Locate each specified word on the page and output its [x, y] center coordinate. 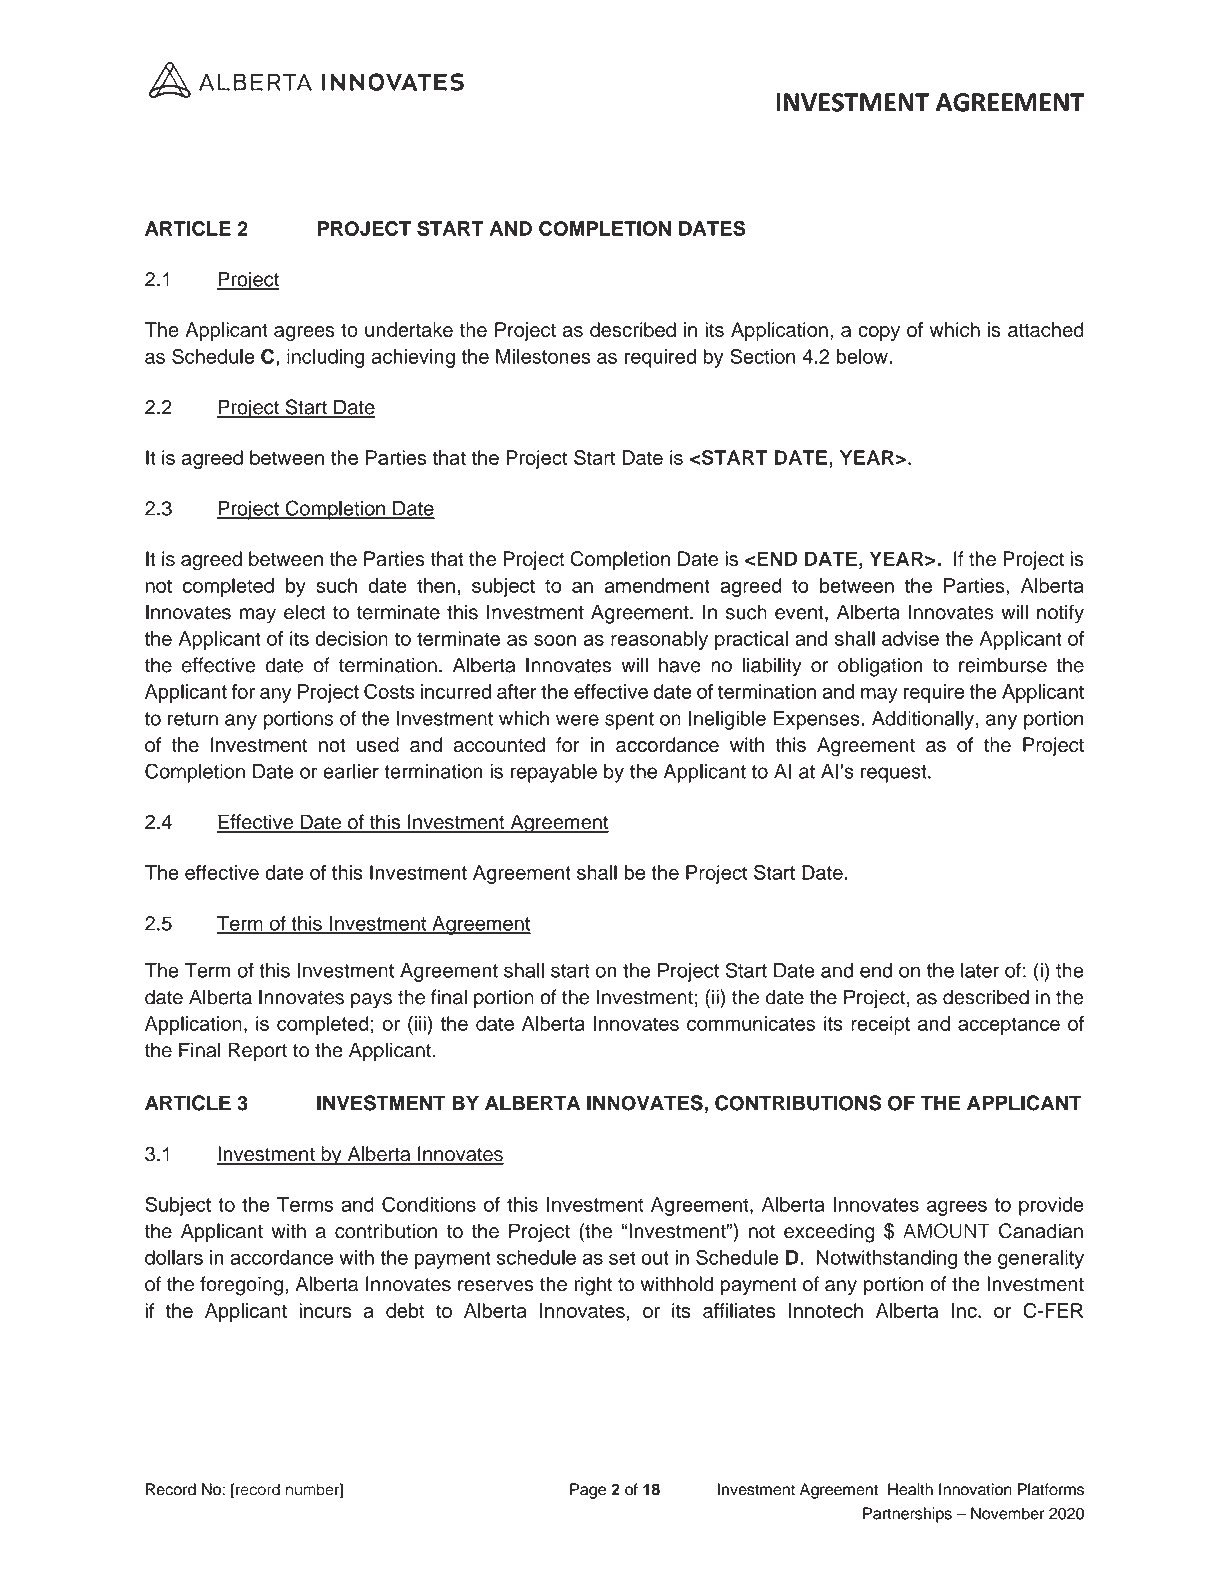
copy [879, 333]
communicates [751, 1023]
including [326, 358]
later [980, 970]
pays [371, 1001]
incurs [325, 1310]
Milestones [543, 356]
